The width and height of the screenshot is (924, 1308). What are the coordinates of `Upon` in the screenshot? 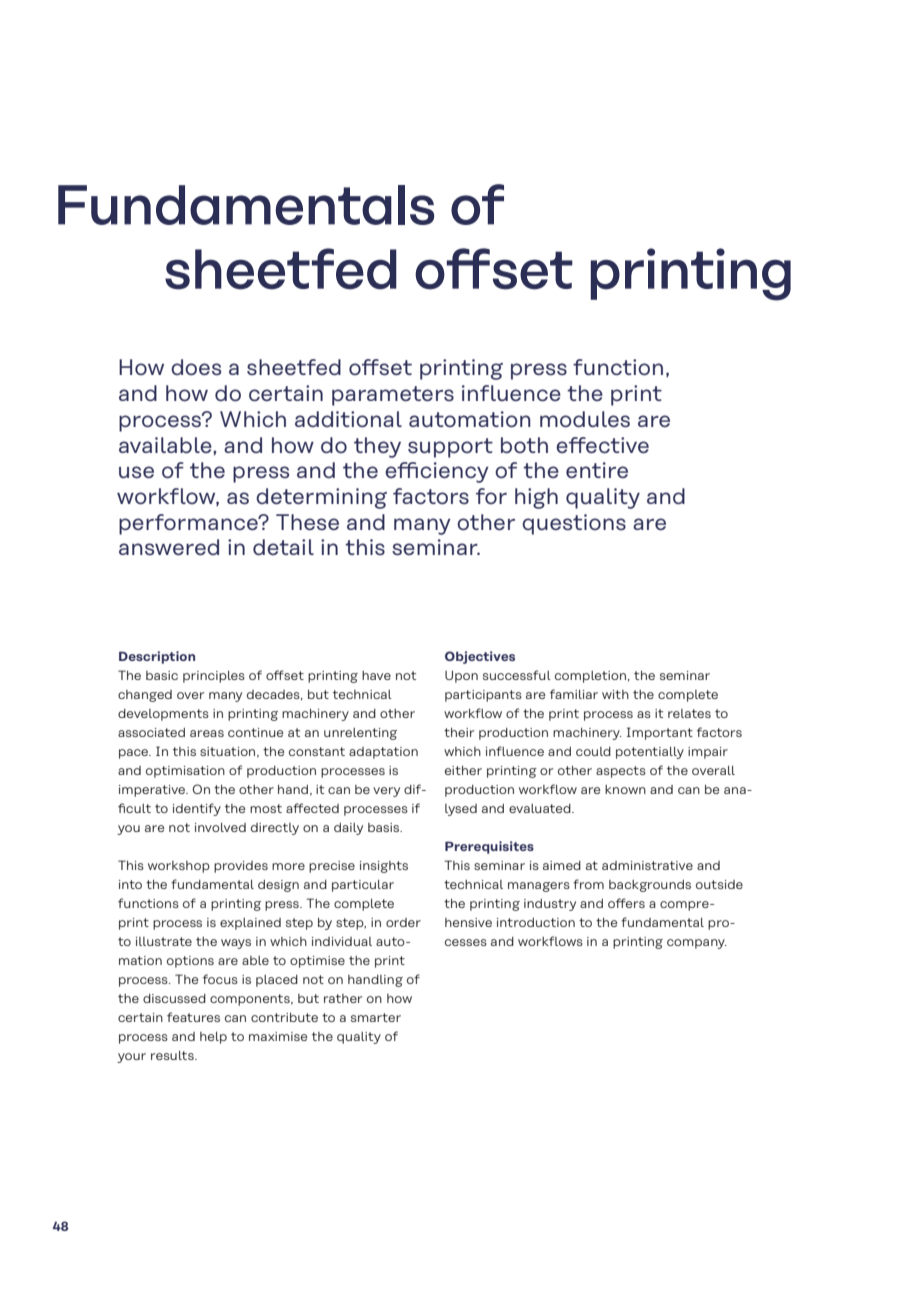 It's located at (461, 677).
